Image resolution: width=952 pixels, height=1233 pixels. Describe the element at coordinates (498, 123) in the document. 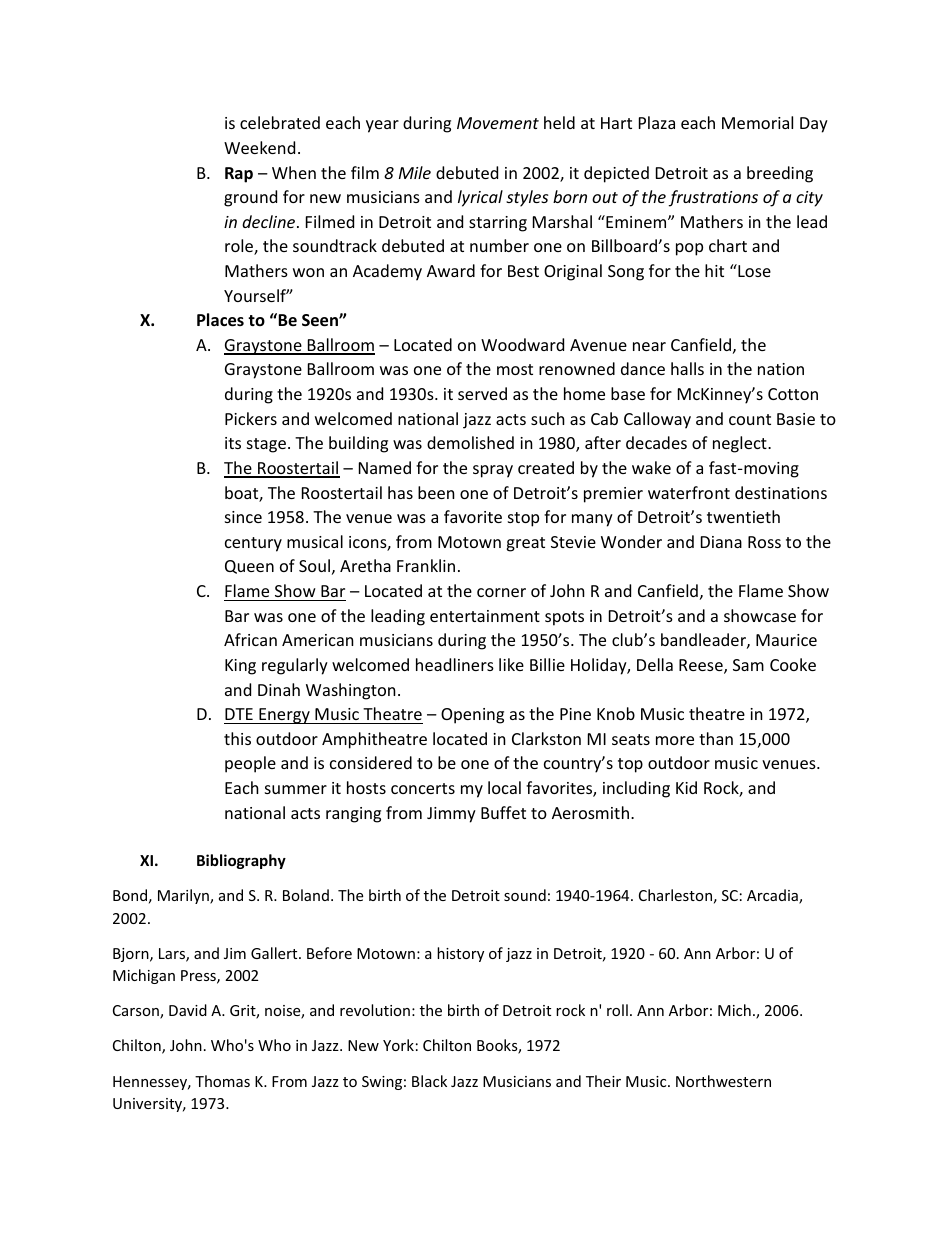

I see `Movement` at that location.
